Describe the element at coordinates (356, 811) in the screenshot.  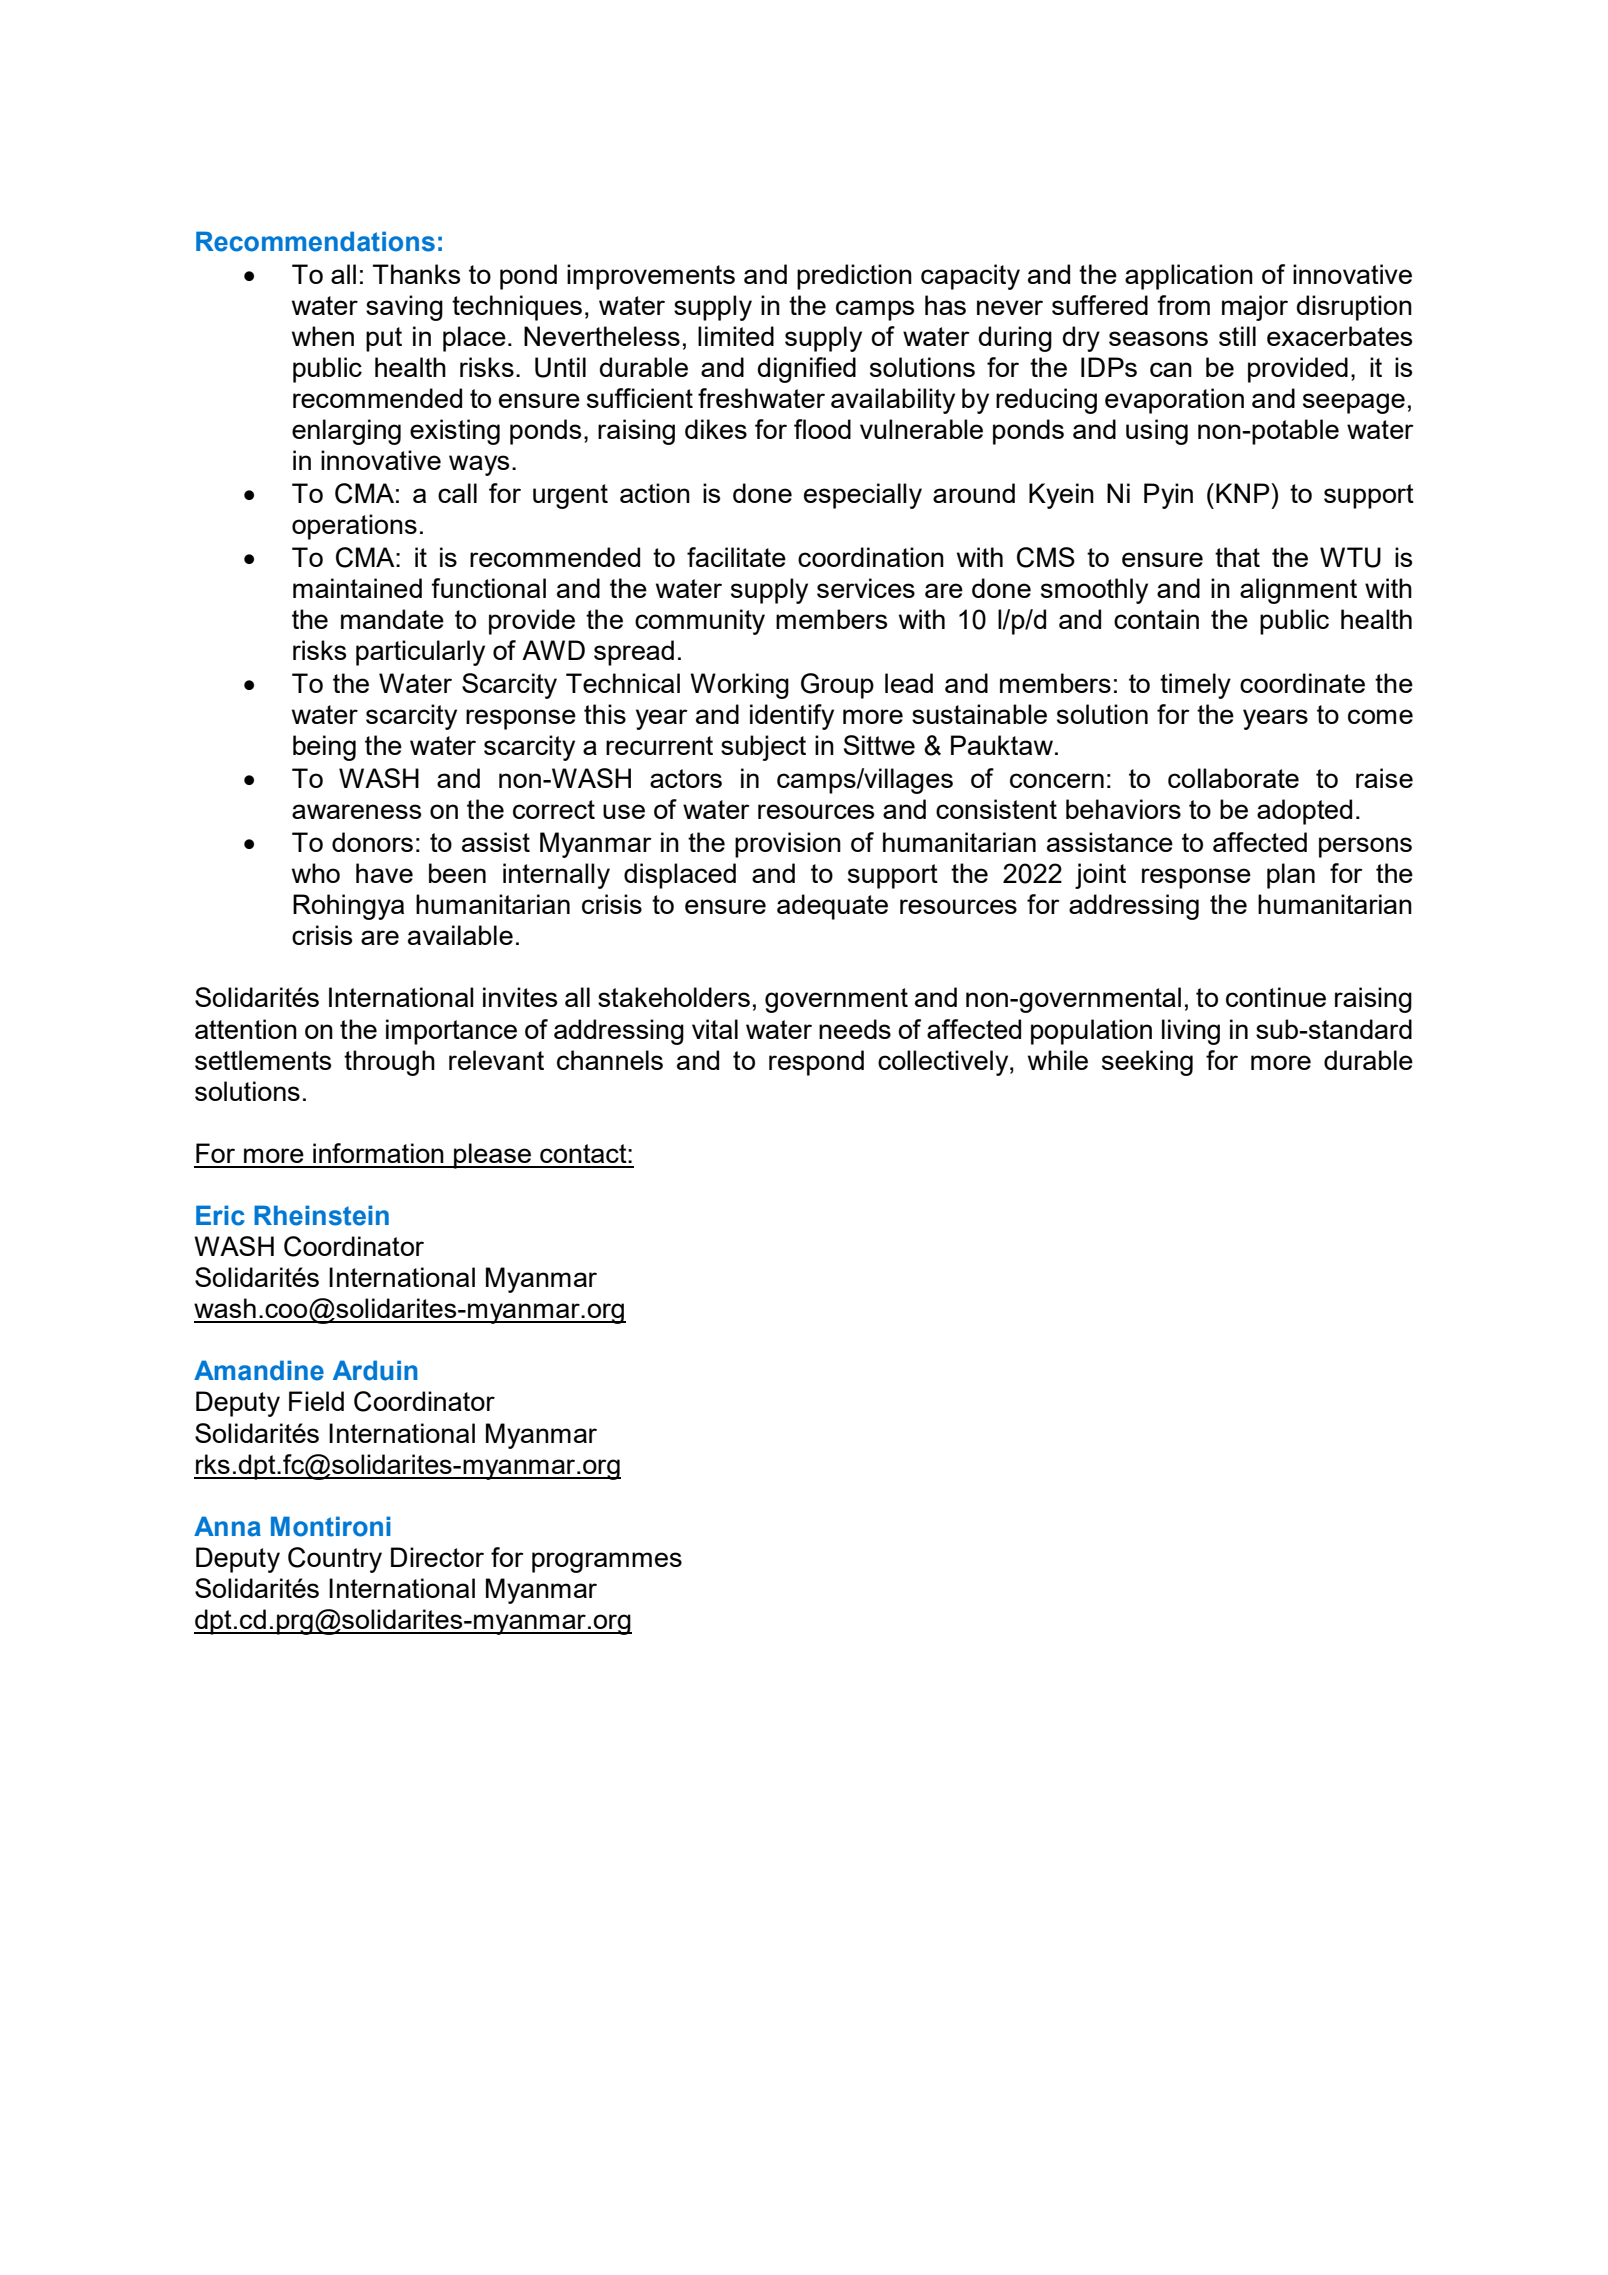
I see `awareness` at that location.
